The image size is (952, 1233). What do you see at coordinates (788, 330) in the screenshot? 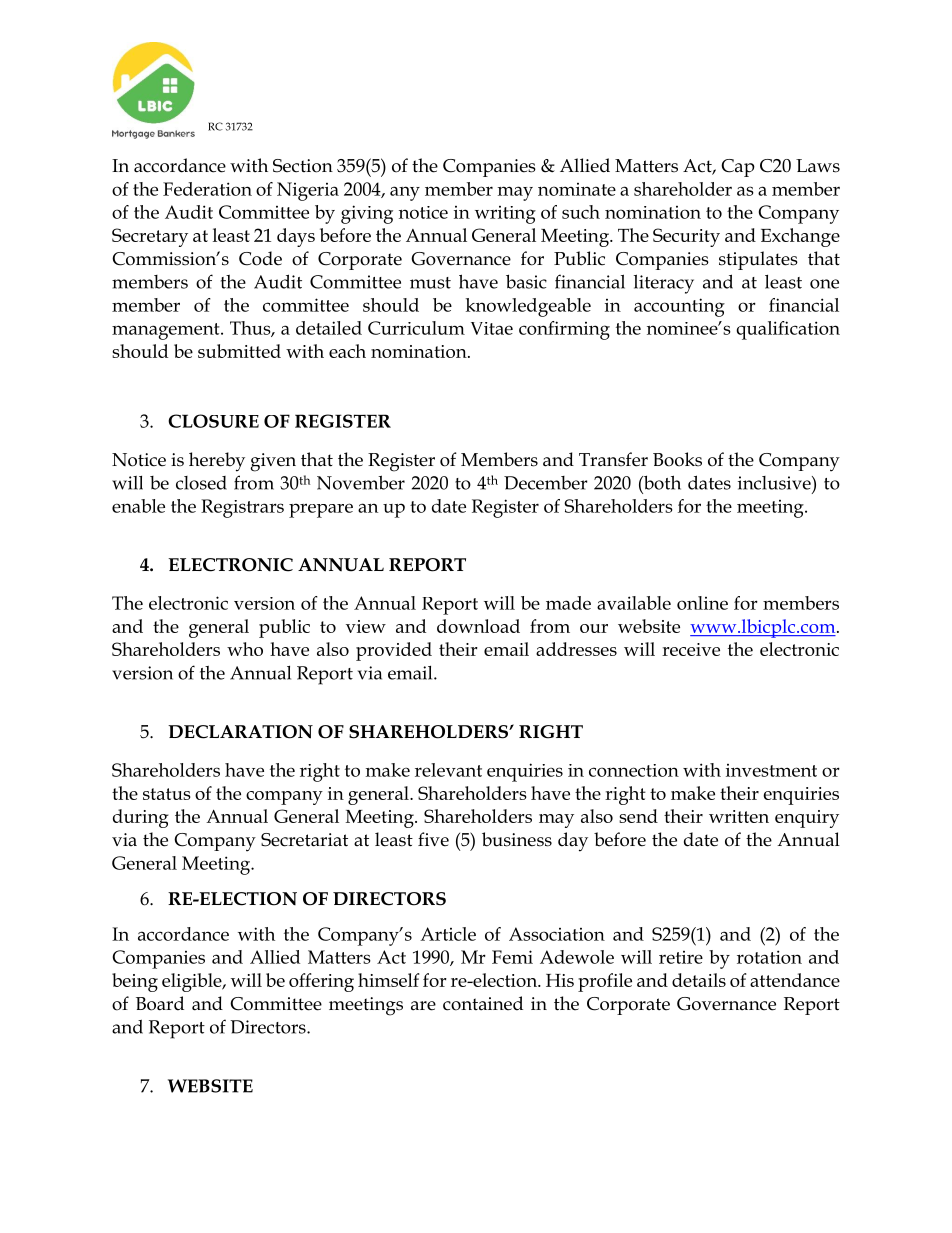
I see `qualification` at bounding box center [788, 330].
